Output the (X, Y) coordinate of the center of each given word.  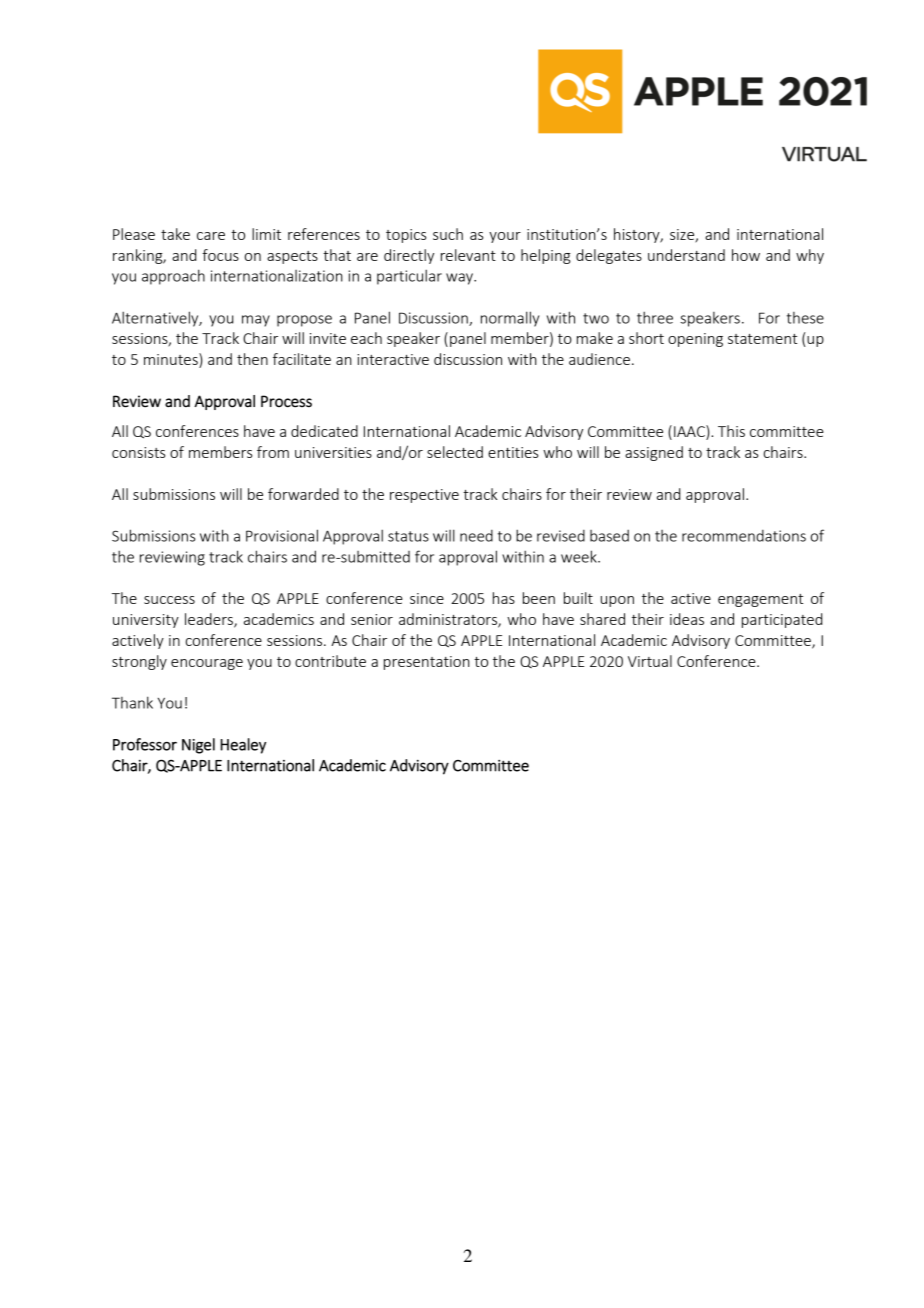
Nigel (198, 746)
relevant (468, 255)
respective (424, 496)
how (746, 255)
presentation (427, 663)
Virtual (650, 661)
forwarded (303, 494)
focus (220, 255)
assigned (654, 453)
